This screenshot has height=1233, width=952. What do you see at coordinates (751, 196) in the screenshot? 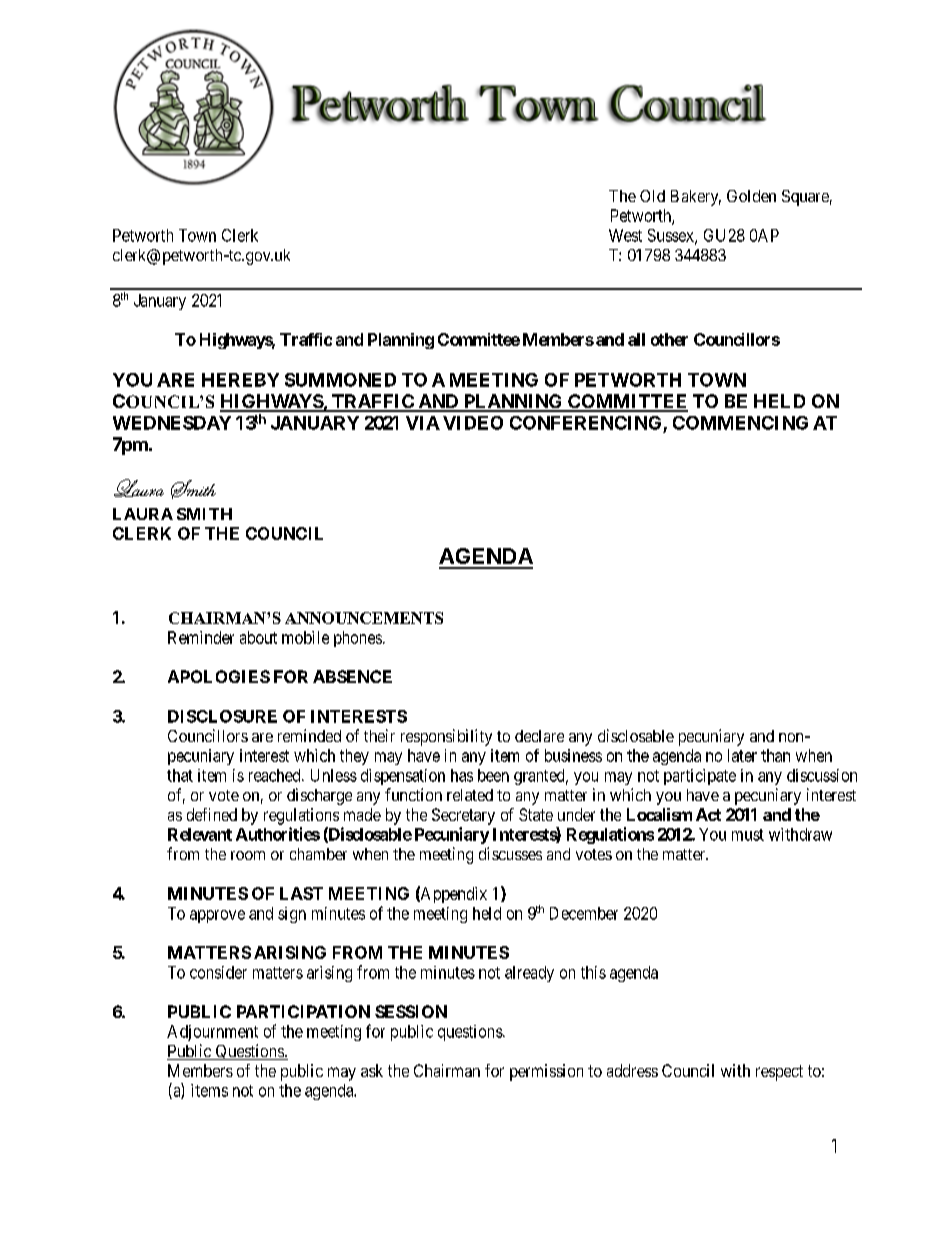
I see `Golden` at bounding box center [751, 196].
